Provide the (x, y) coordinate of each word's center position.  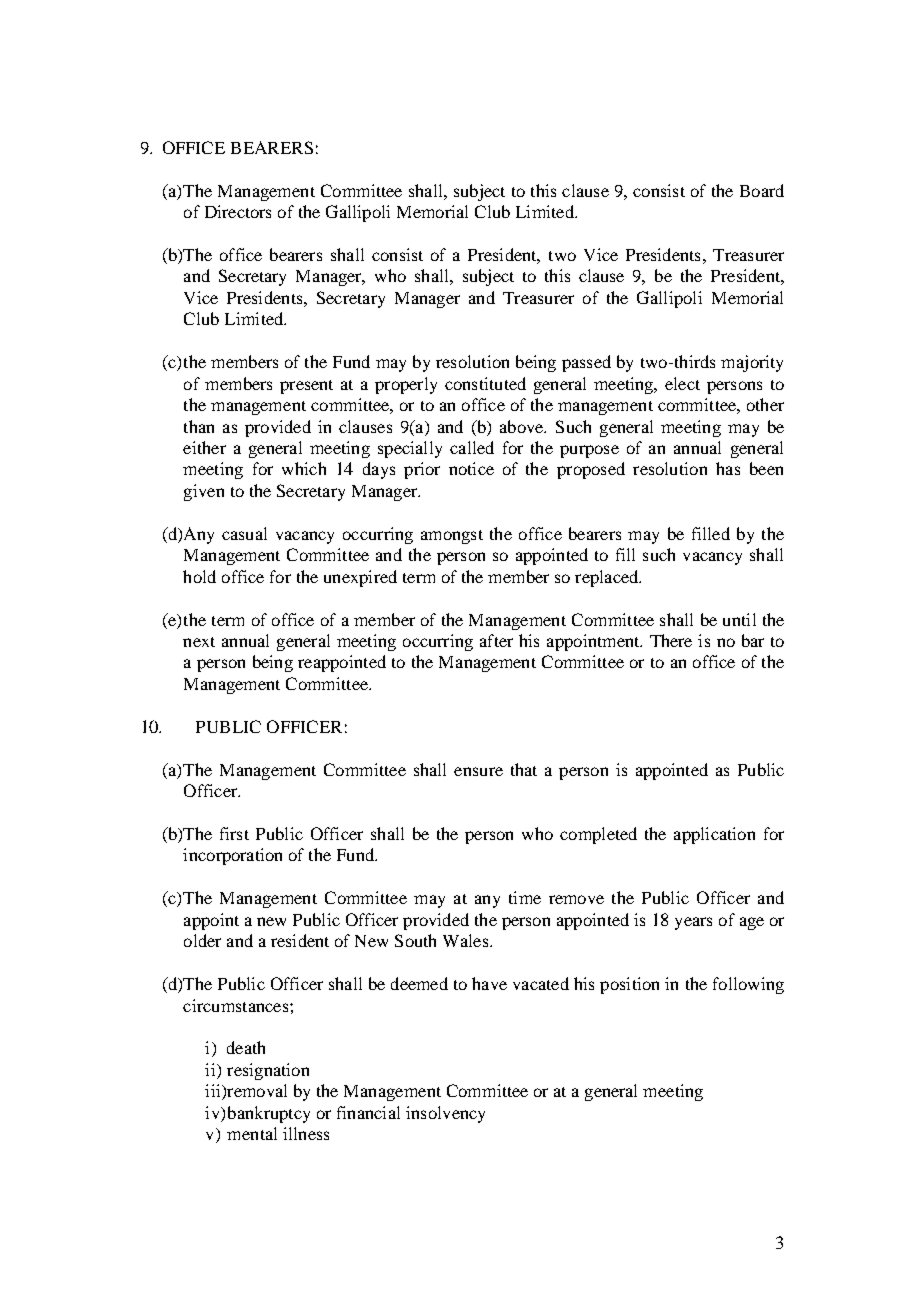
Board (762, 190)
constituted (485, 383)
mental (252, 1133)
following (748, 985)
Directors (238, 211)
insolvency (445, 1114)
